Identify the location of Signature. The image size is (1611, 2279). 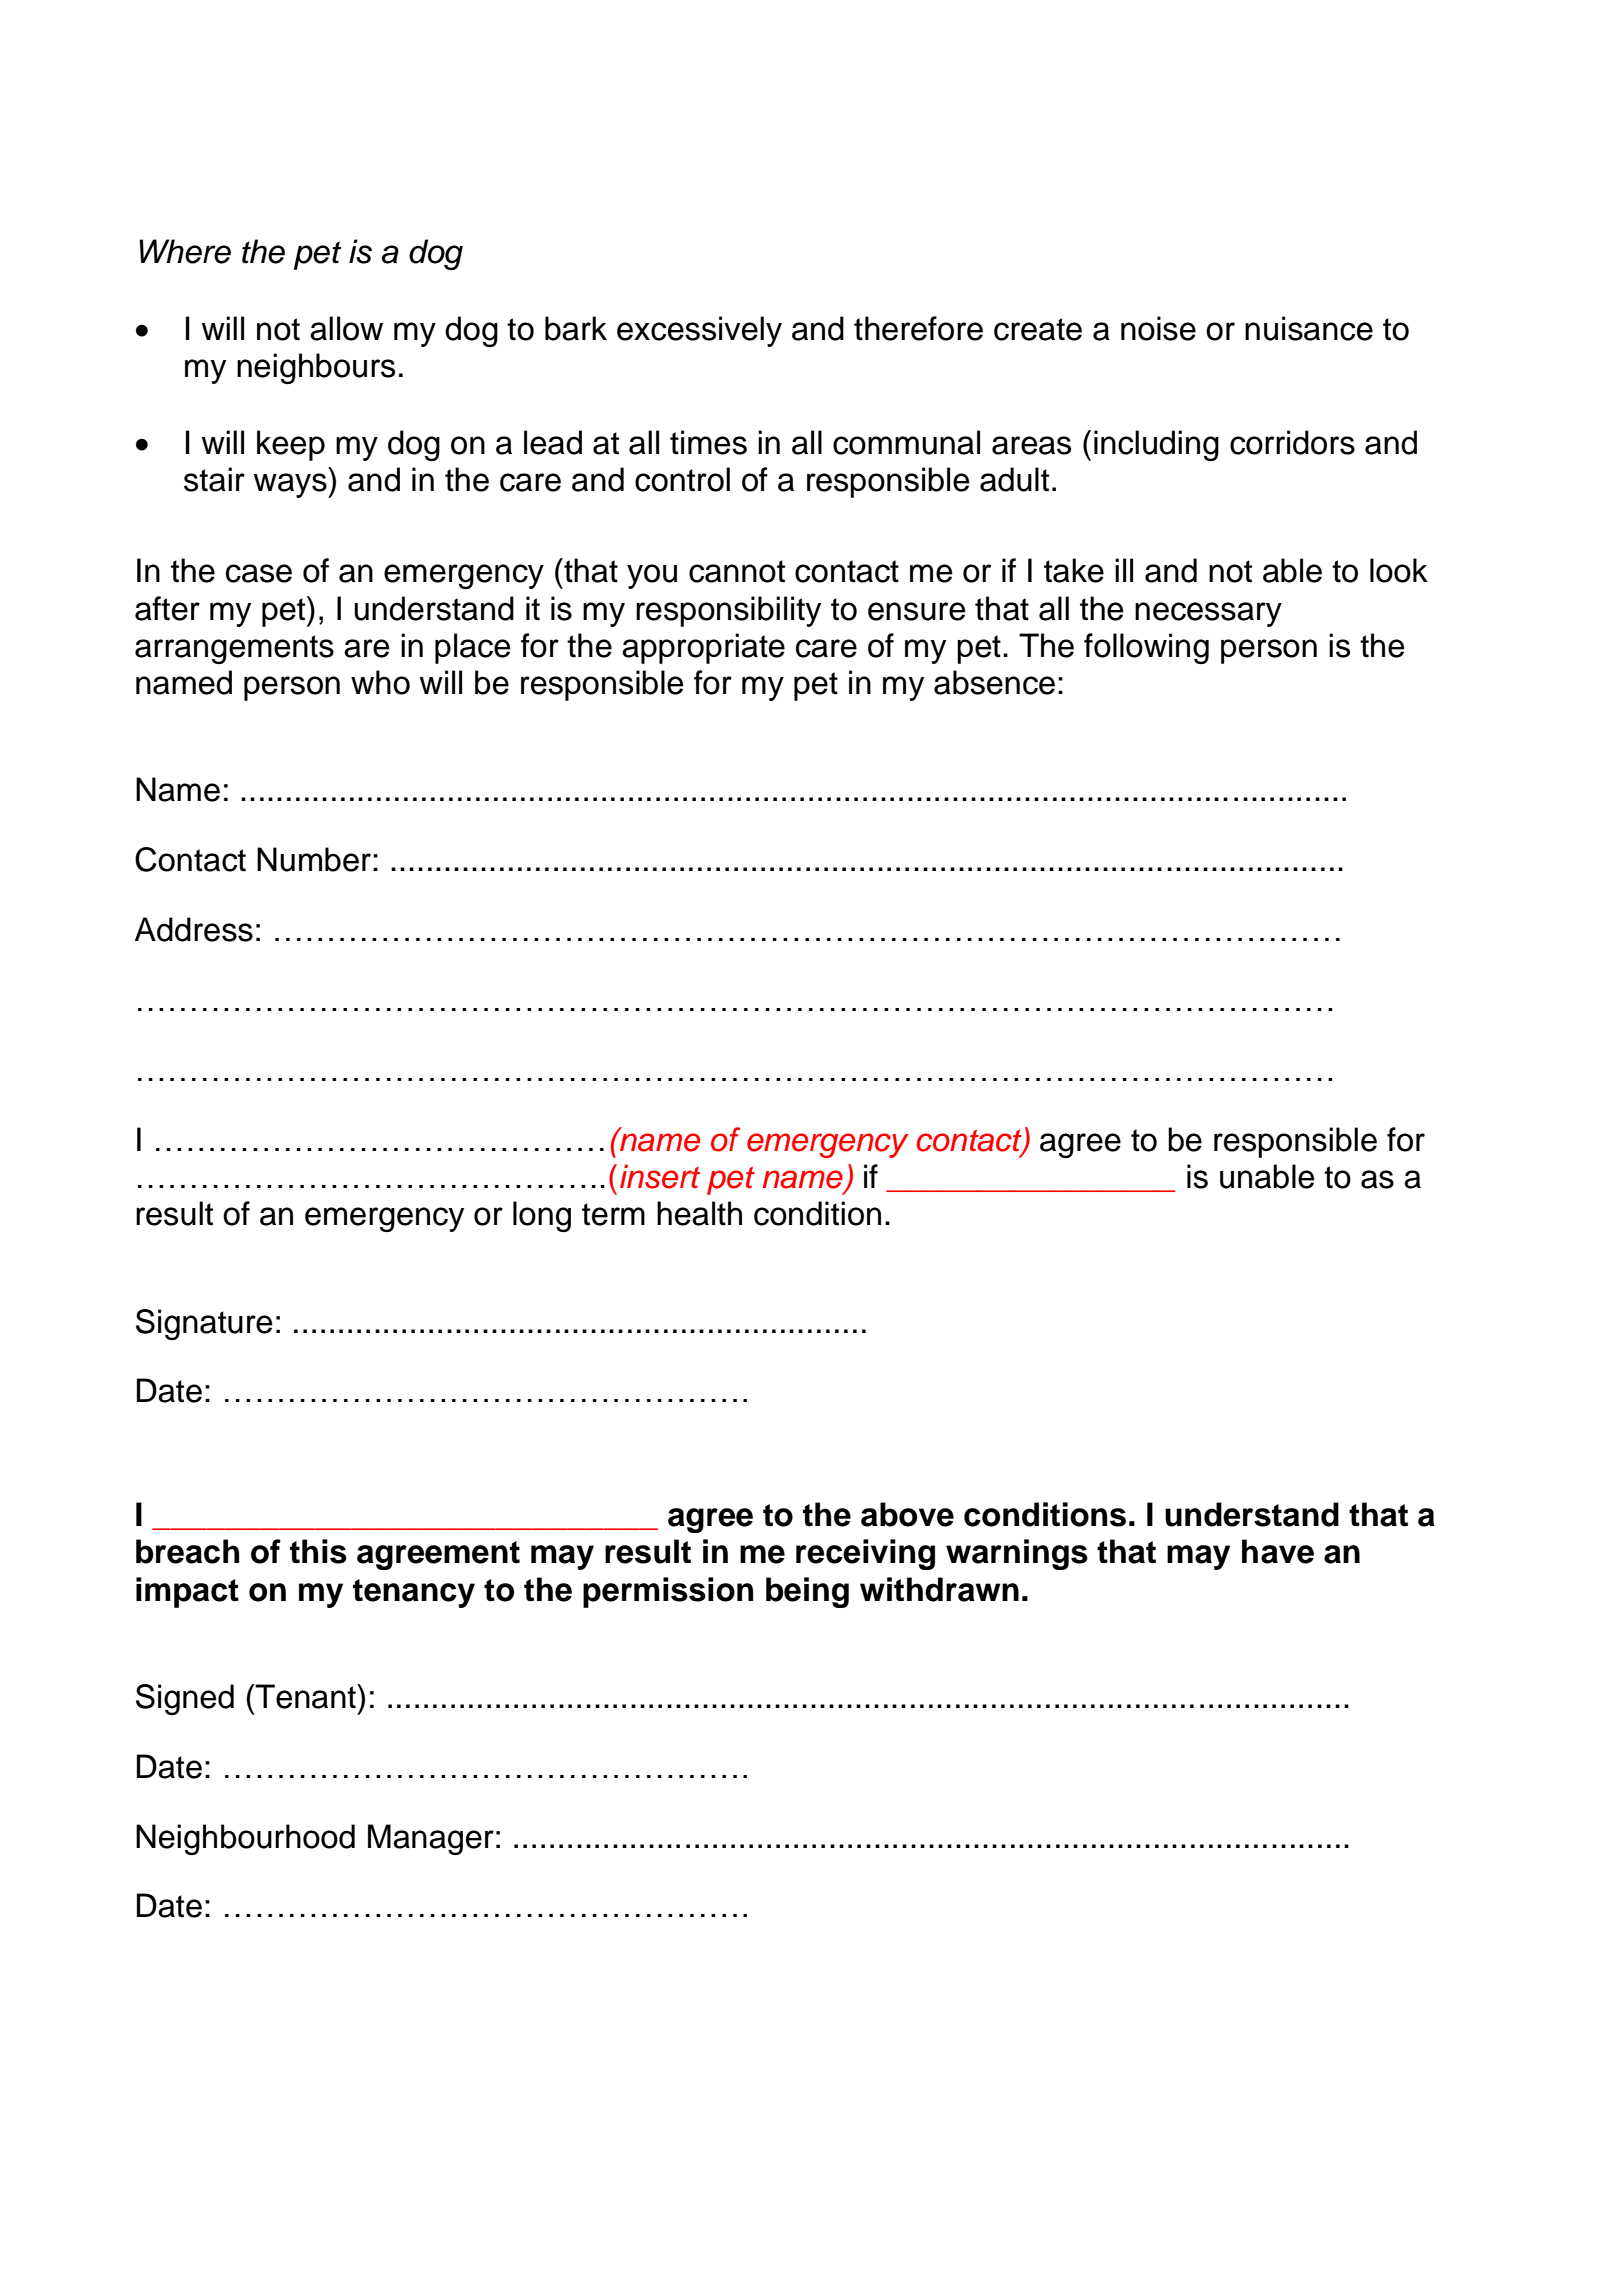
(204, 1324).
